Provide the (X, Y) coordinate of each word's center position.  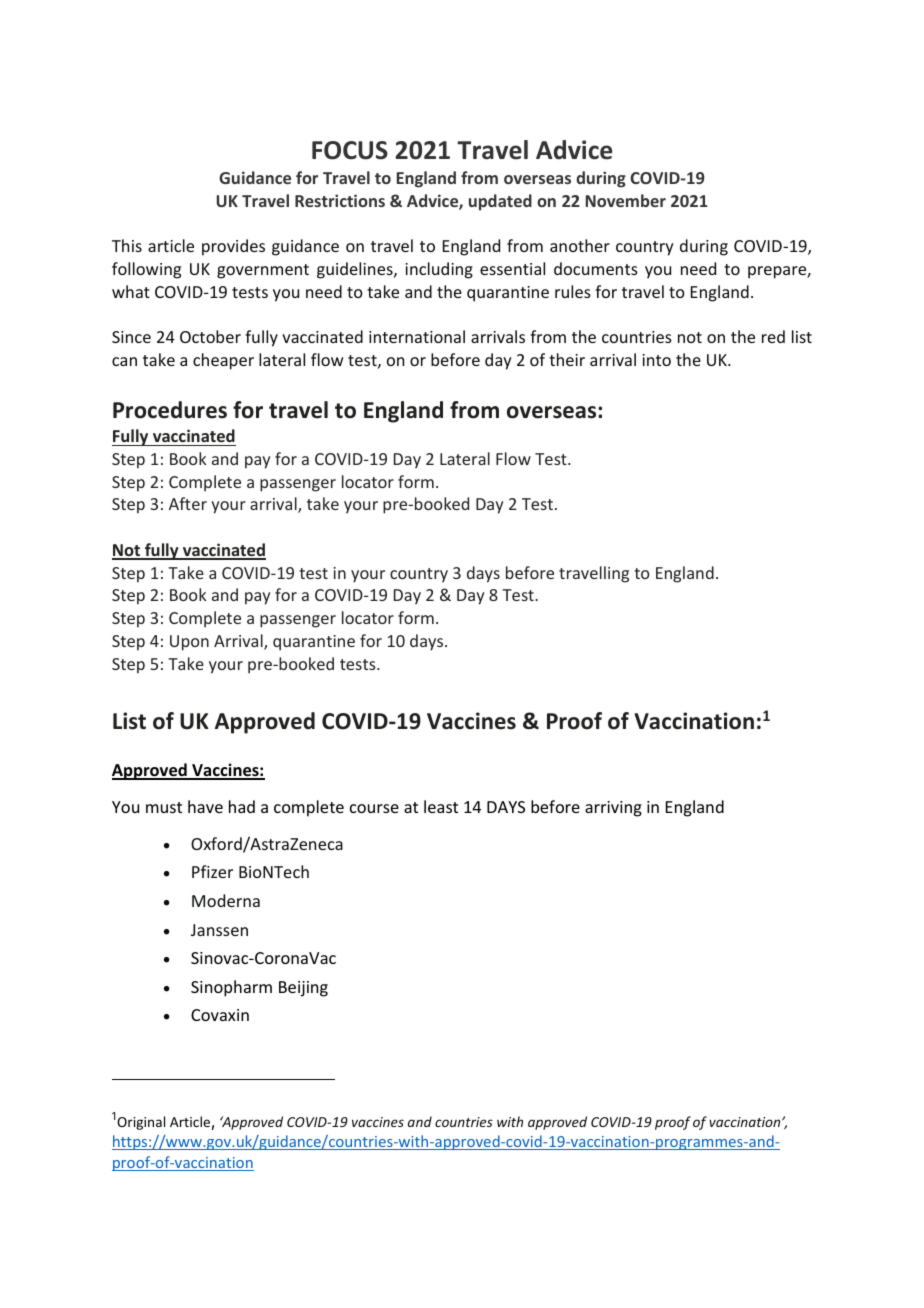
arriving (613, 809)
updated (500, 202)
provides (233, 247)
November (626, 200)
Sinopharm (231, 988)
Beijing (303, 989)
